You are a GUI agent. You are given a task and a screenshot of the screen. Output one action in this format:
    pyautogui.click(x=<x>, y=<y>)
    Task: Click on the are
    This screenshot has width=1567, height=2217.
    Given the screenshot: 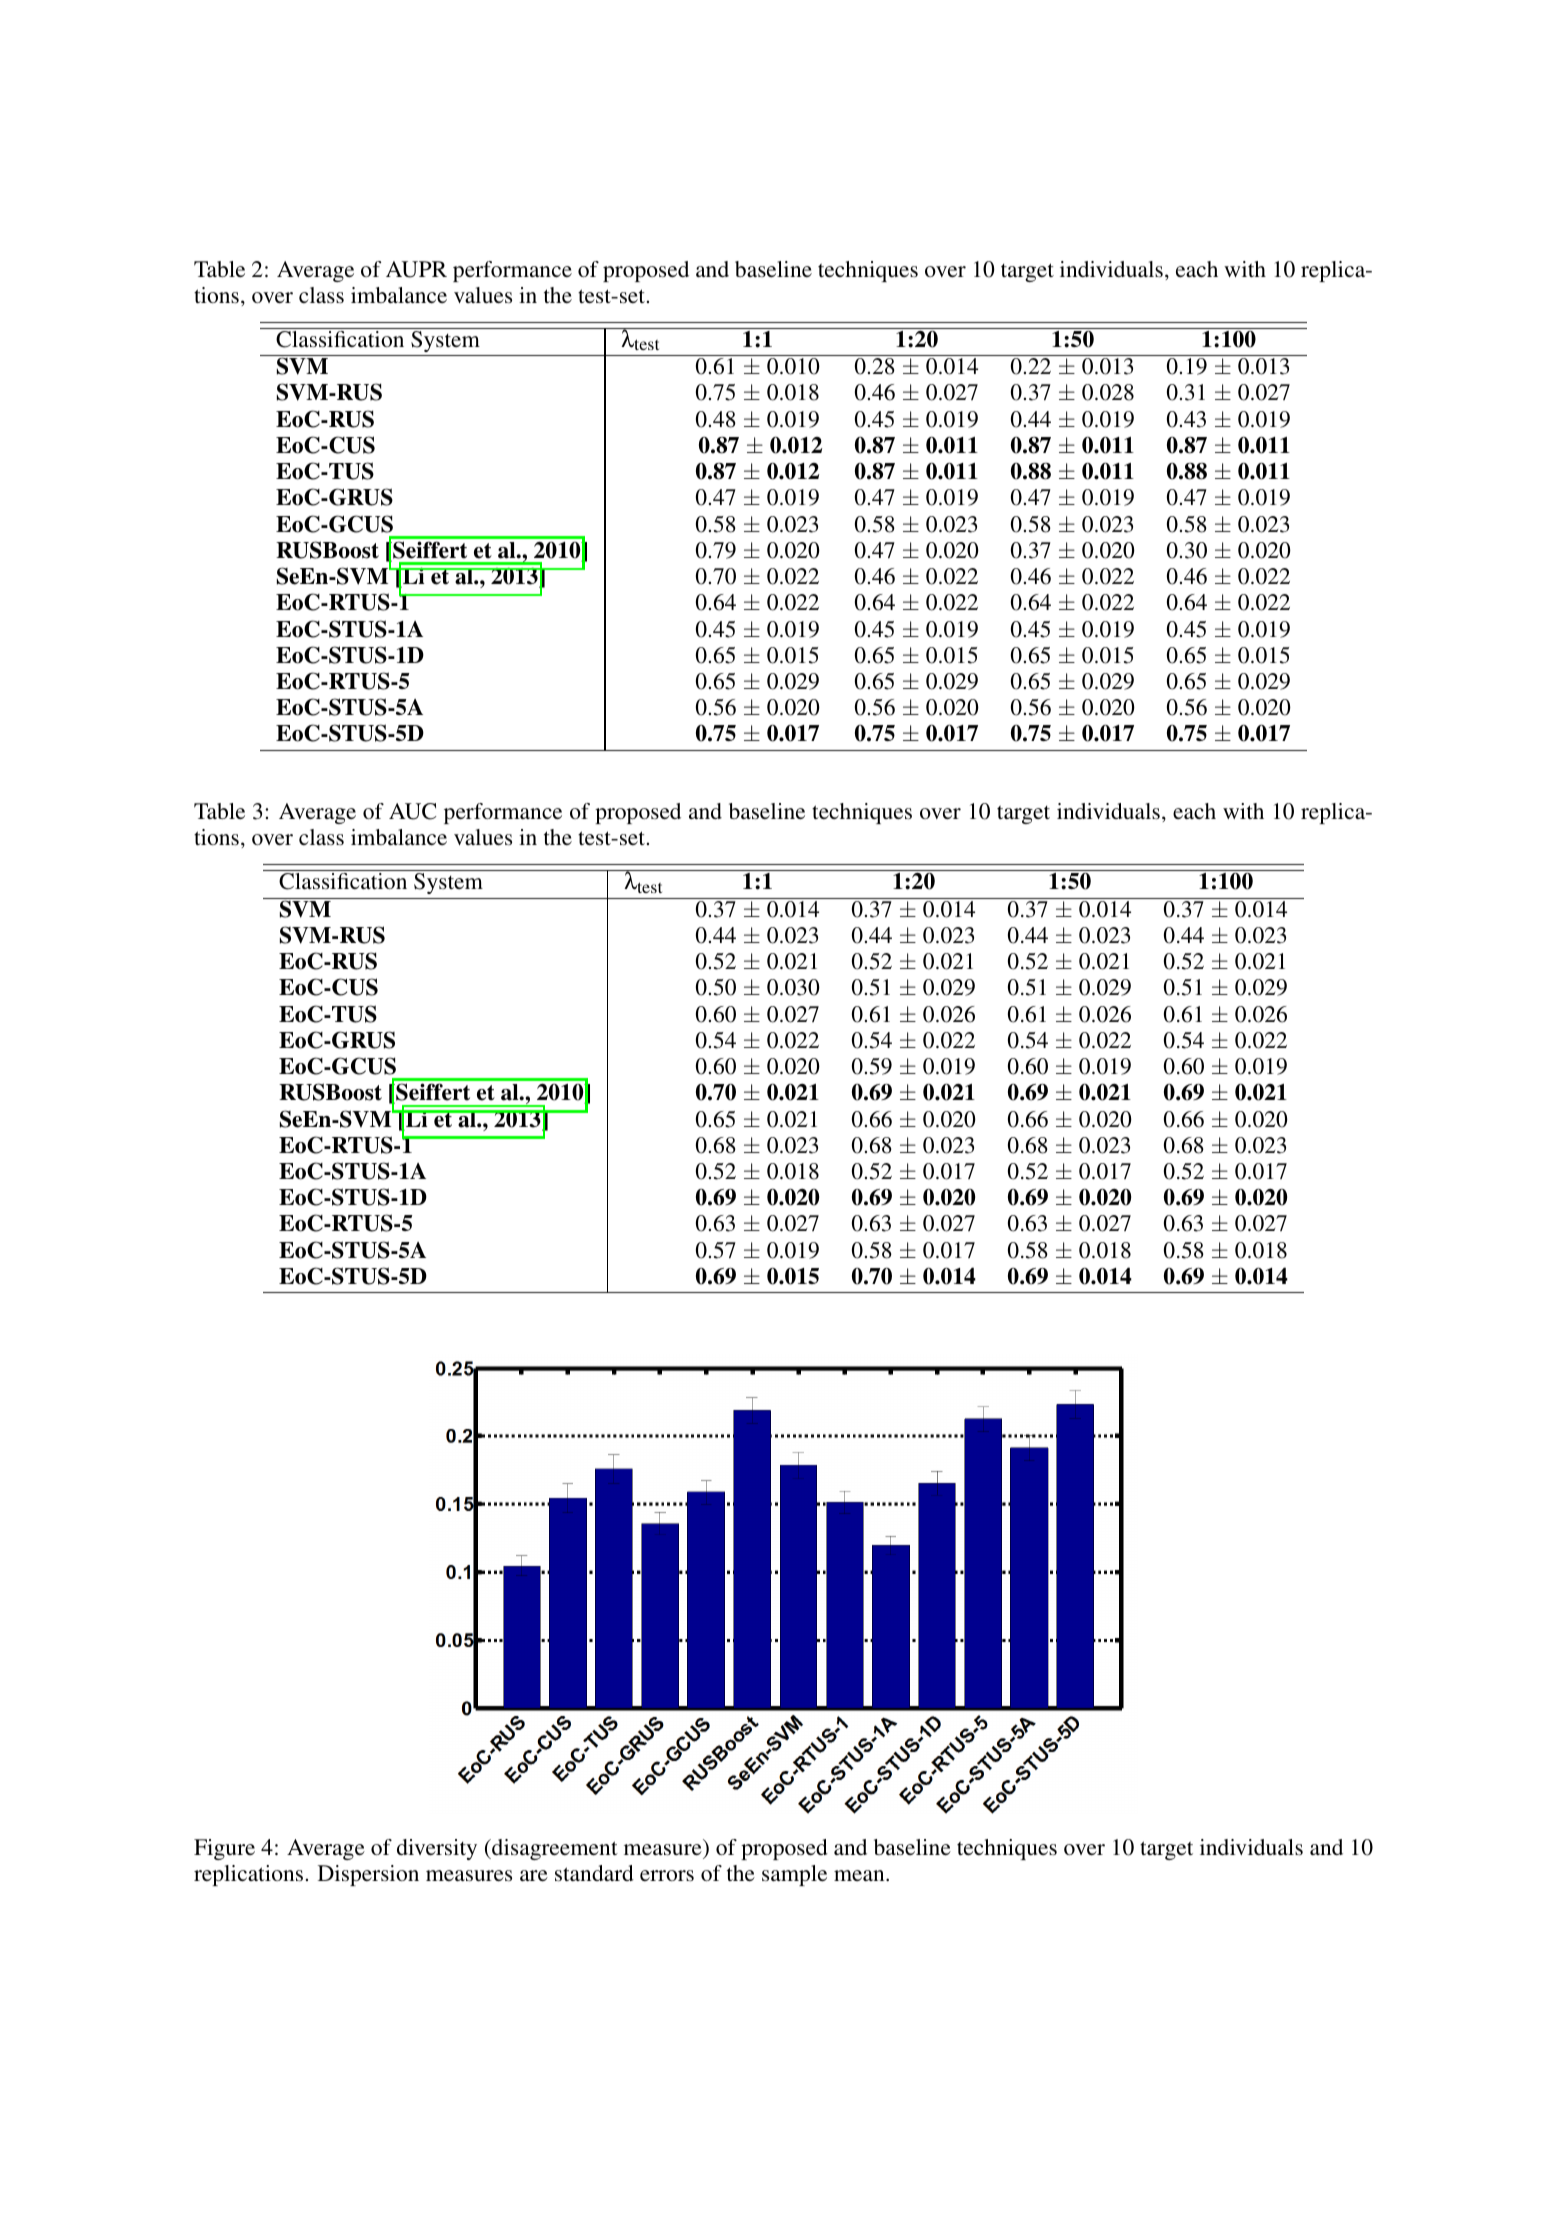 What is the action you would take?
    pyautogui.click(x=534, y=1875)
